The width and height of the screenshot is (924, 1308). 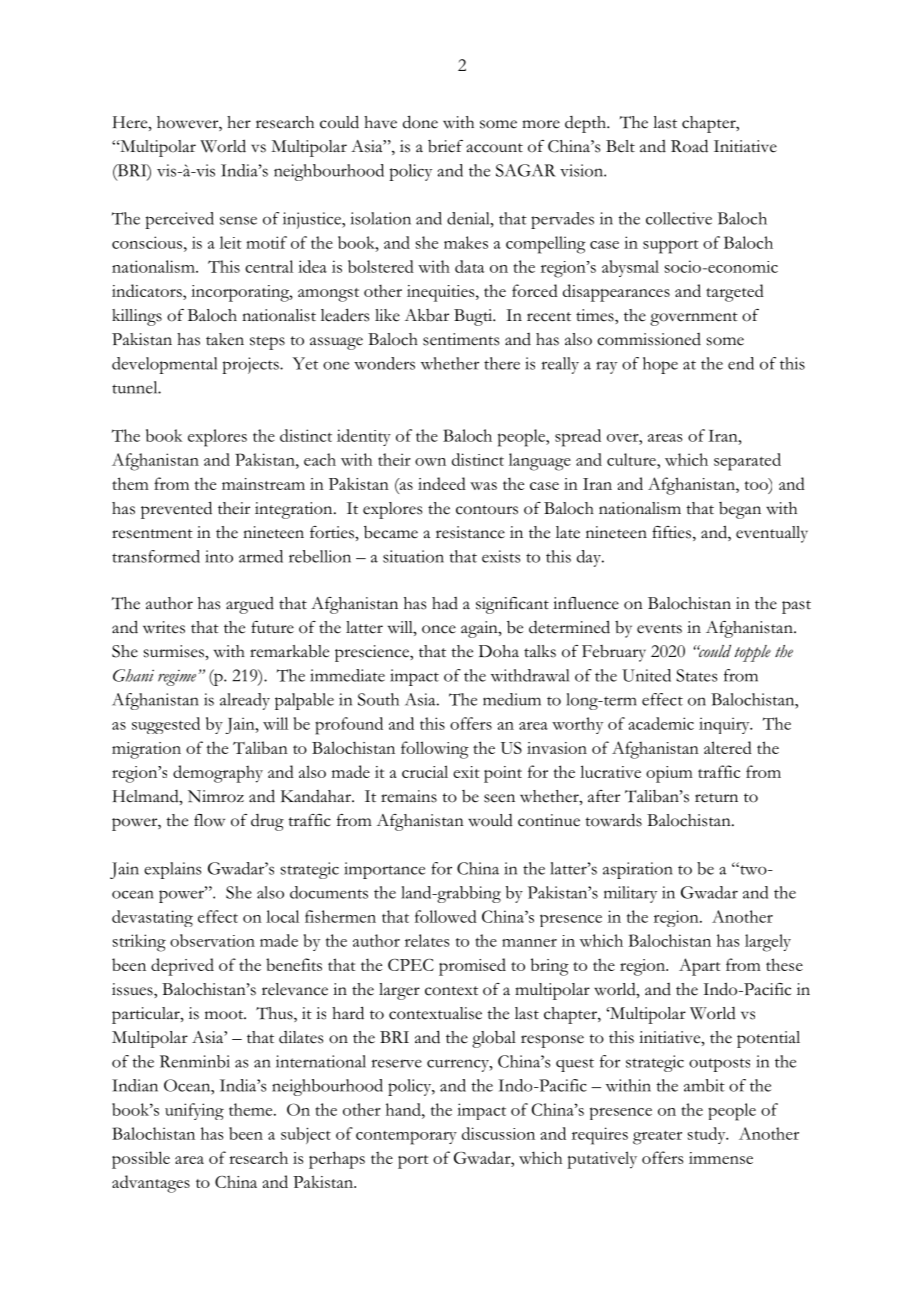 I want to click on return, so click(x=716, y=798).
